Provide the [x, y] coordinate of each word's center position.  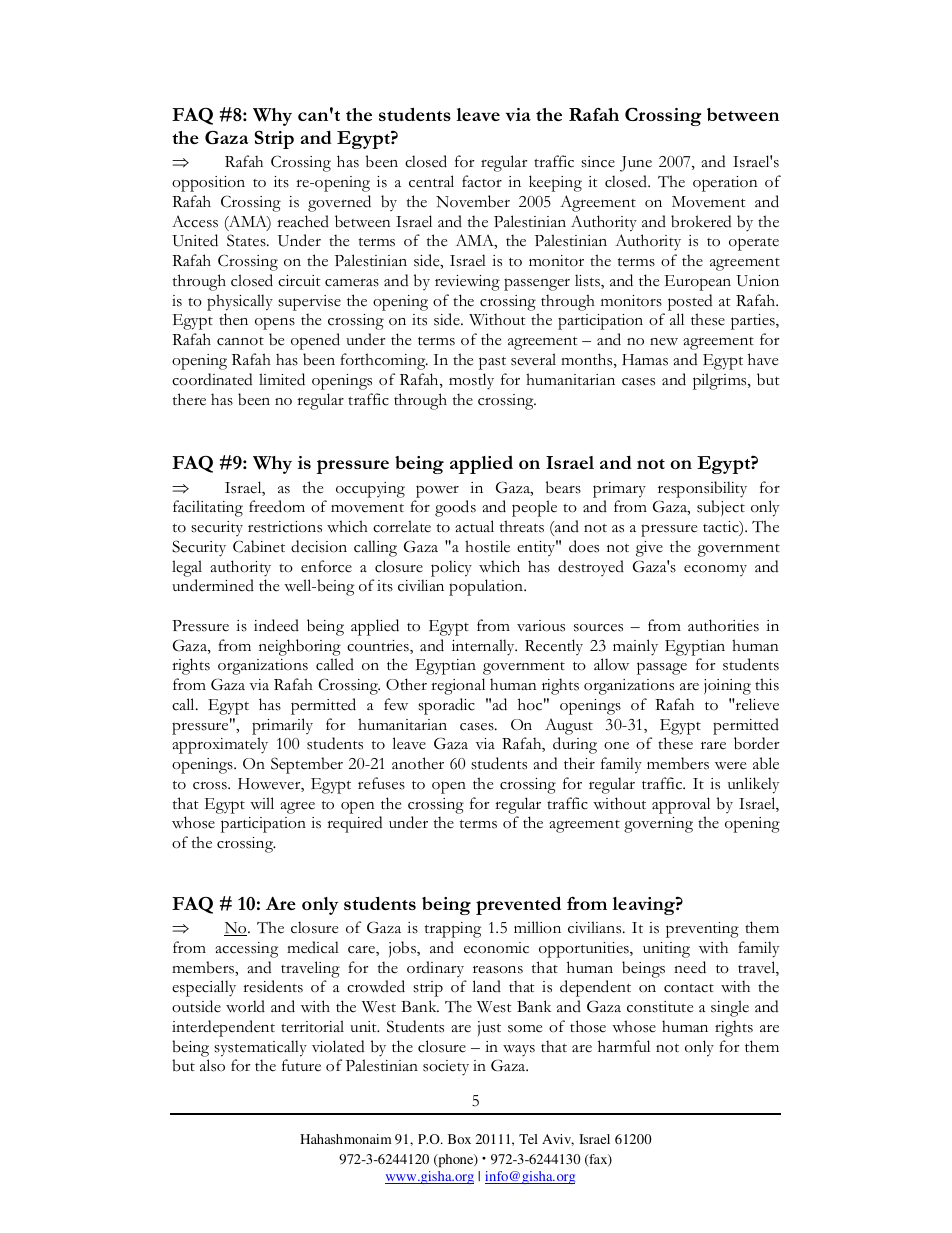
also [212, 1065]
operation [725, 184]
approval [681, 805]
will [262, 803]
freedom [277, 506]
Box [459, 1139]
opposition [208, 184]
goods [455, 508]
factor [482, 181]
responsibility [702, 489]
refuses [381, 783]
